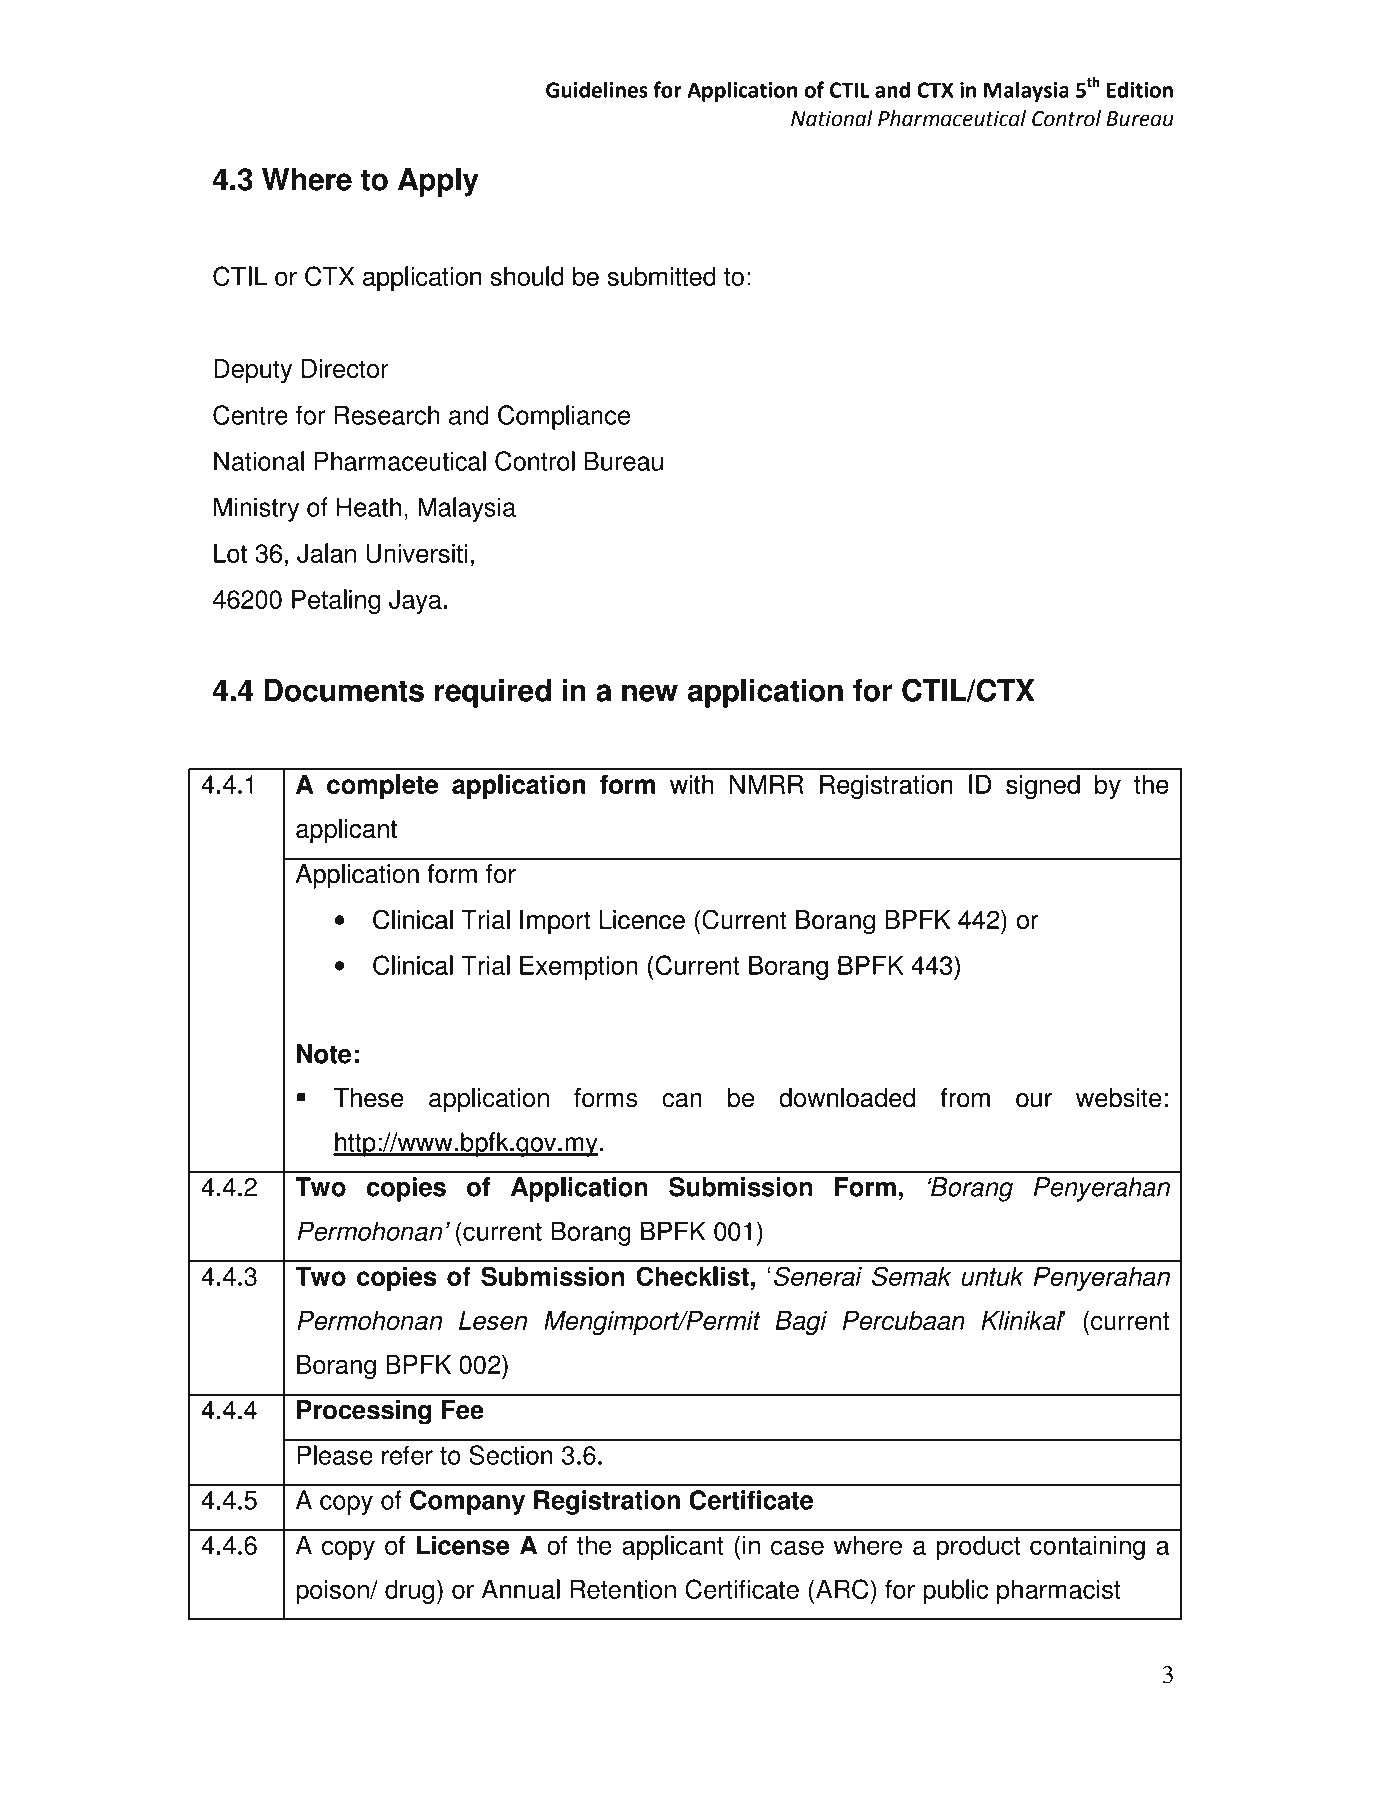 This document has width=1388, height=1796. I want to click on poison, so click(333, 1591).
